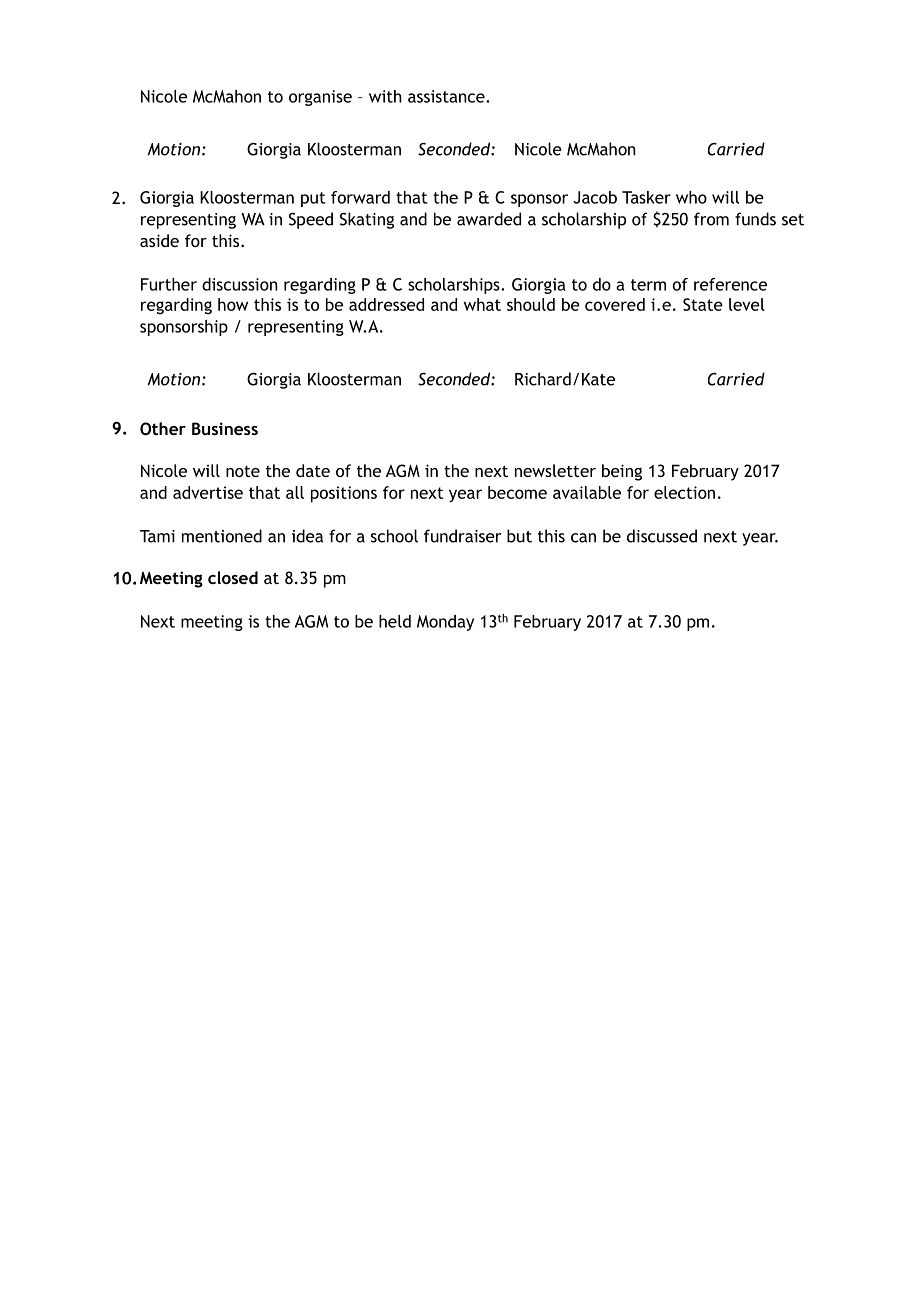 This image has width=924, height=1308. What do you see at coordinates (447, 96) in the image?
I see `assistance` at bounding box center [447, 96].
